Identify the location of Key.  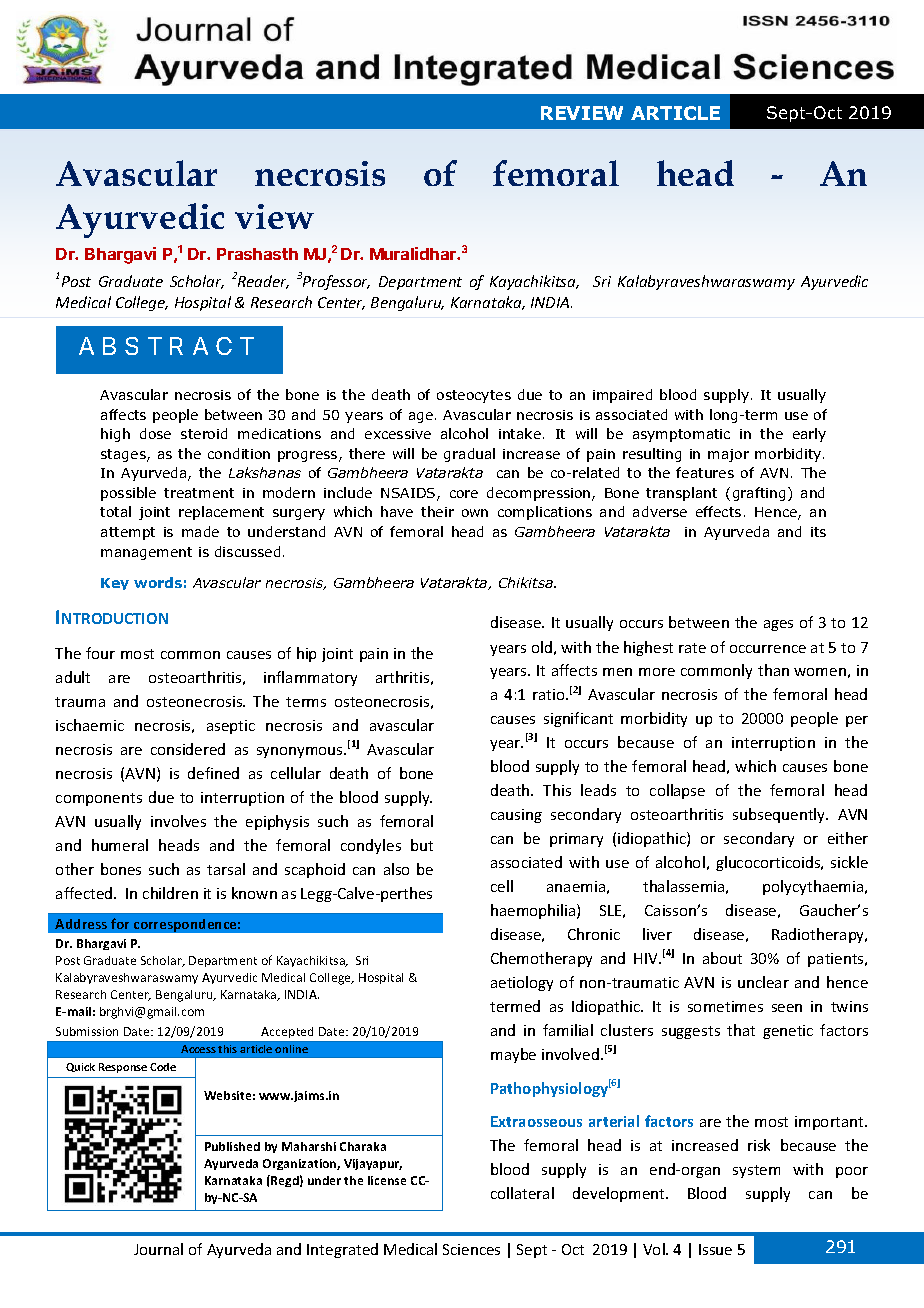
(115, 584).
